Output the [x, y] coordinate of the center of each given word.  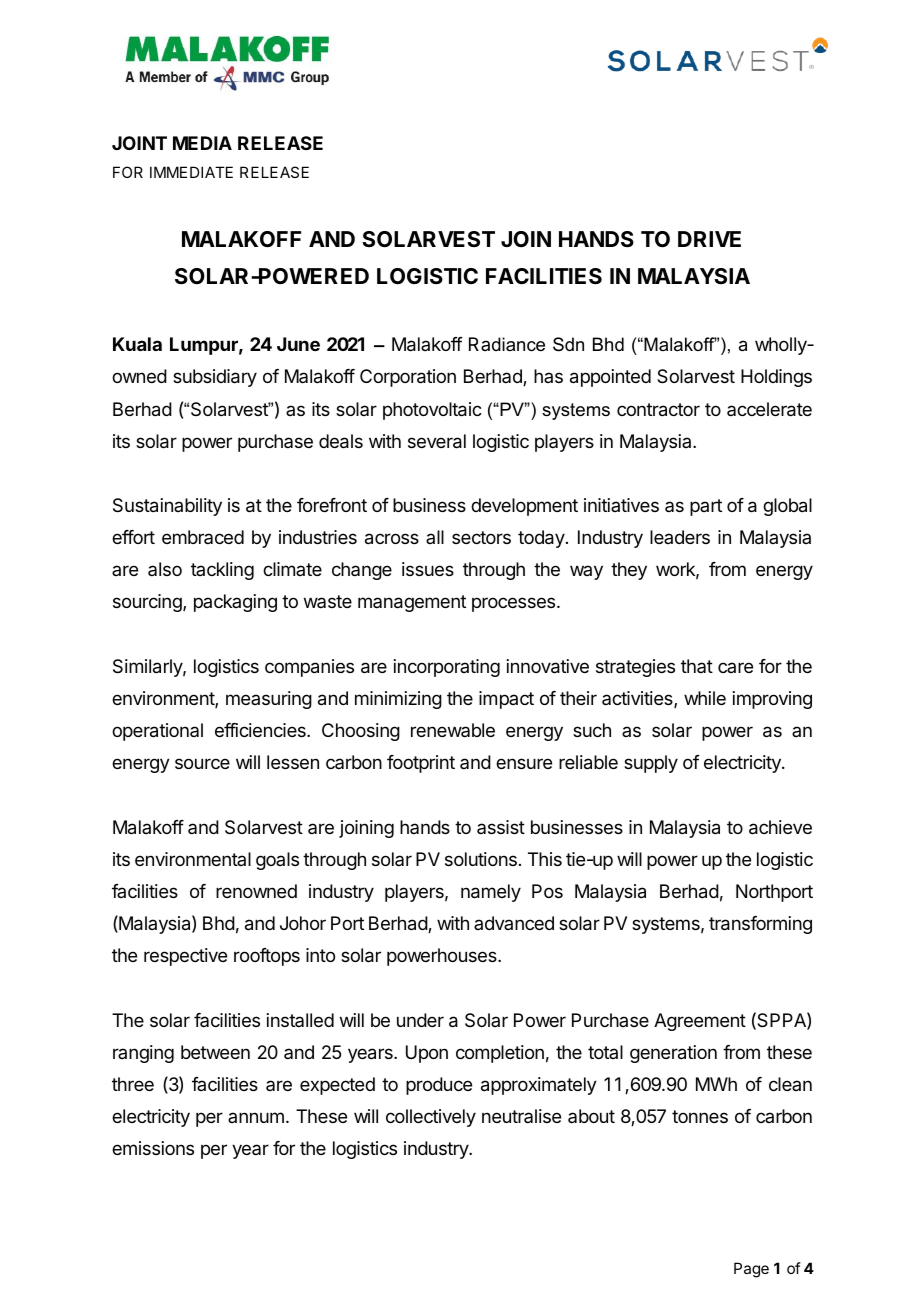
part [706, 507]
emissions [153, 1148]
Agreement [700, 1022]
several [437, 441]
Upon [427, 1054]
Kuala [137, 344]
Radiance [507, 344]
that [697, 666]
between [215, 1052]
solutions [481, 859]
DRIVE [709, 239]
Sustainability [167, 507]
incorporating [447, 668]
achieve [780, 827]
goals [277, 861]
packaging [235, 603]
